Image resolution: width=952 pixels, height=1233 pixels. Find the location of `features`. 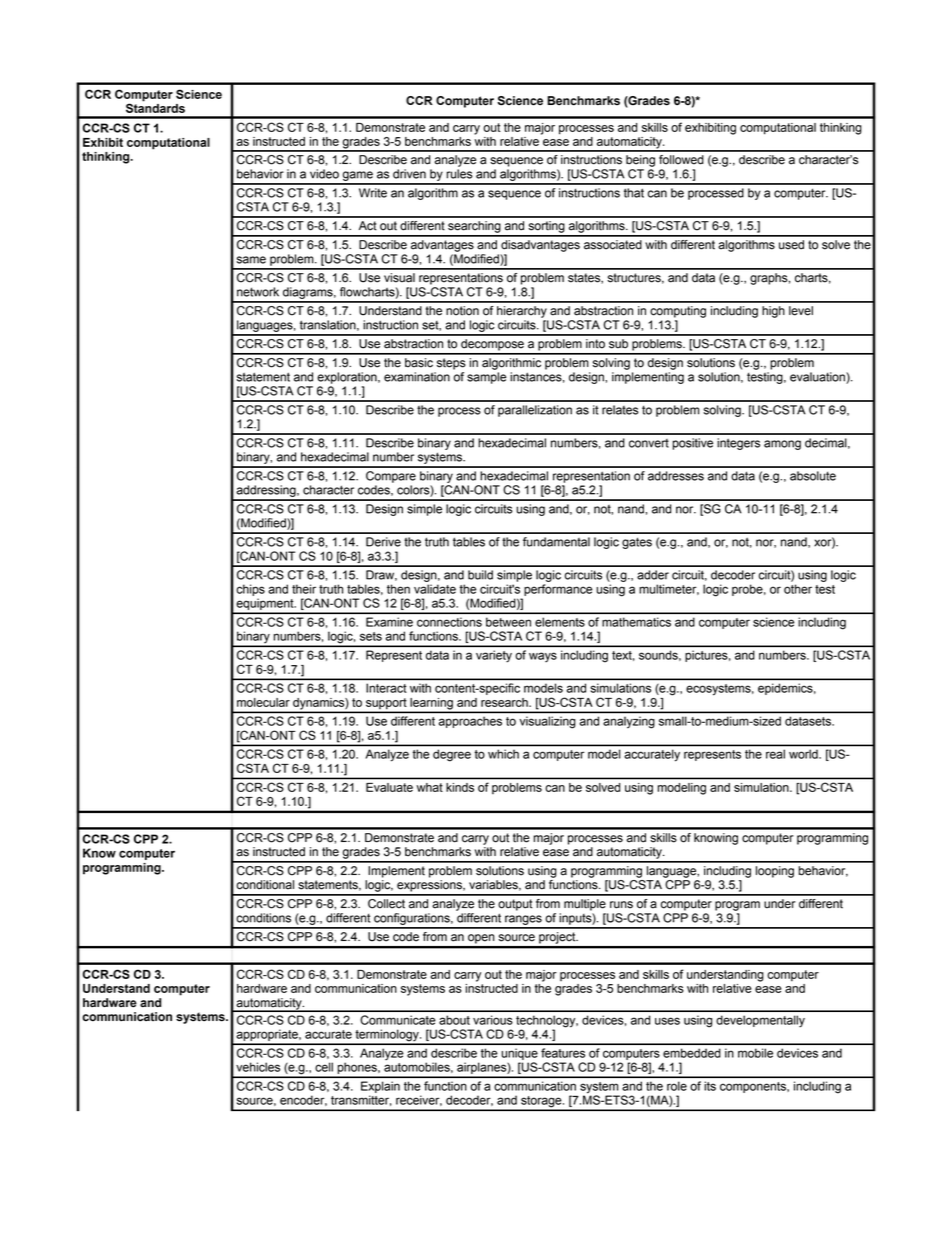

features is located at coordinates (563, 1053).
